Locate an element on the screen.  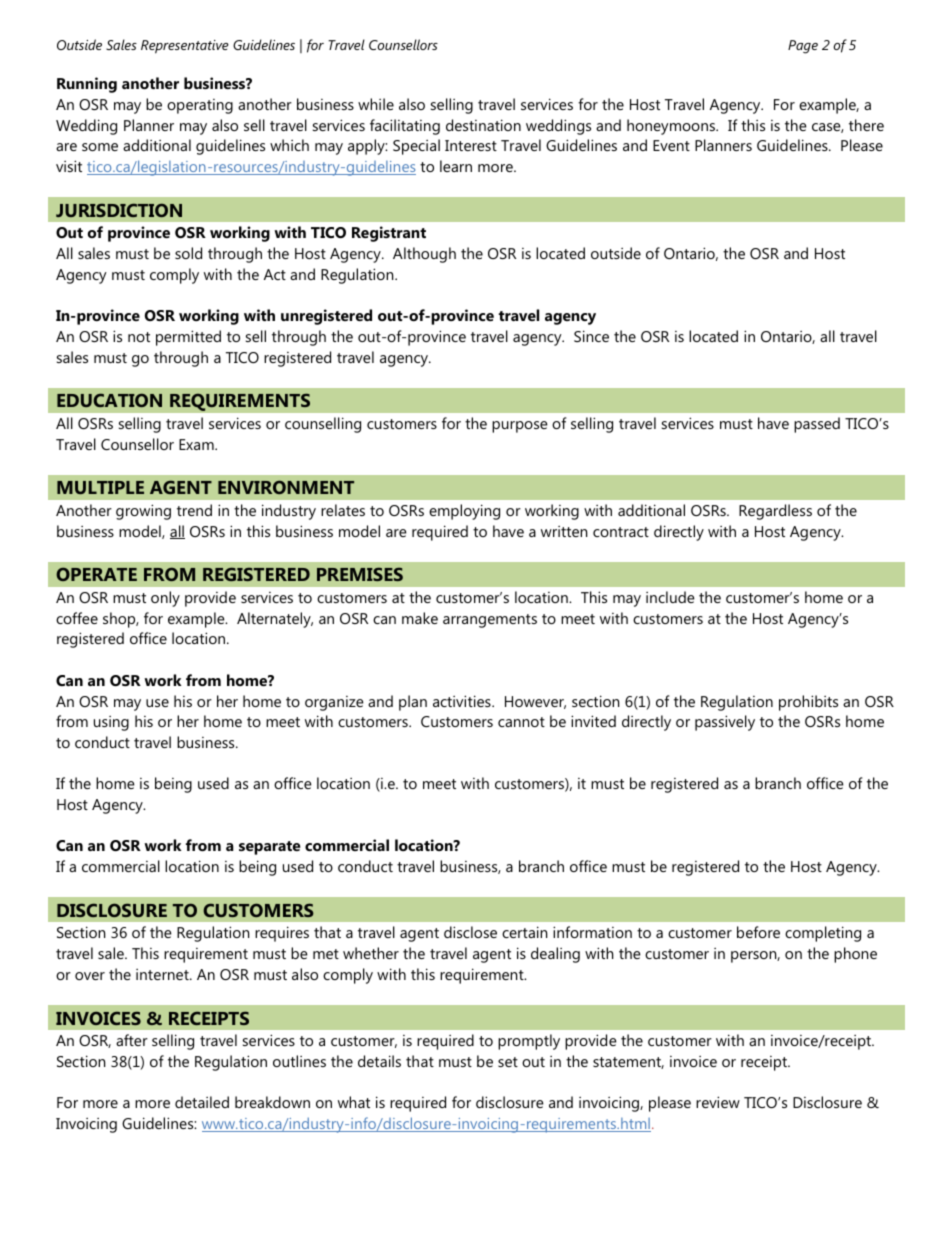
separate is located at coordinates (269, 848).
